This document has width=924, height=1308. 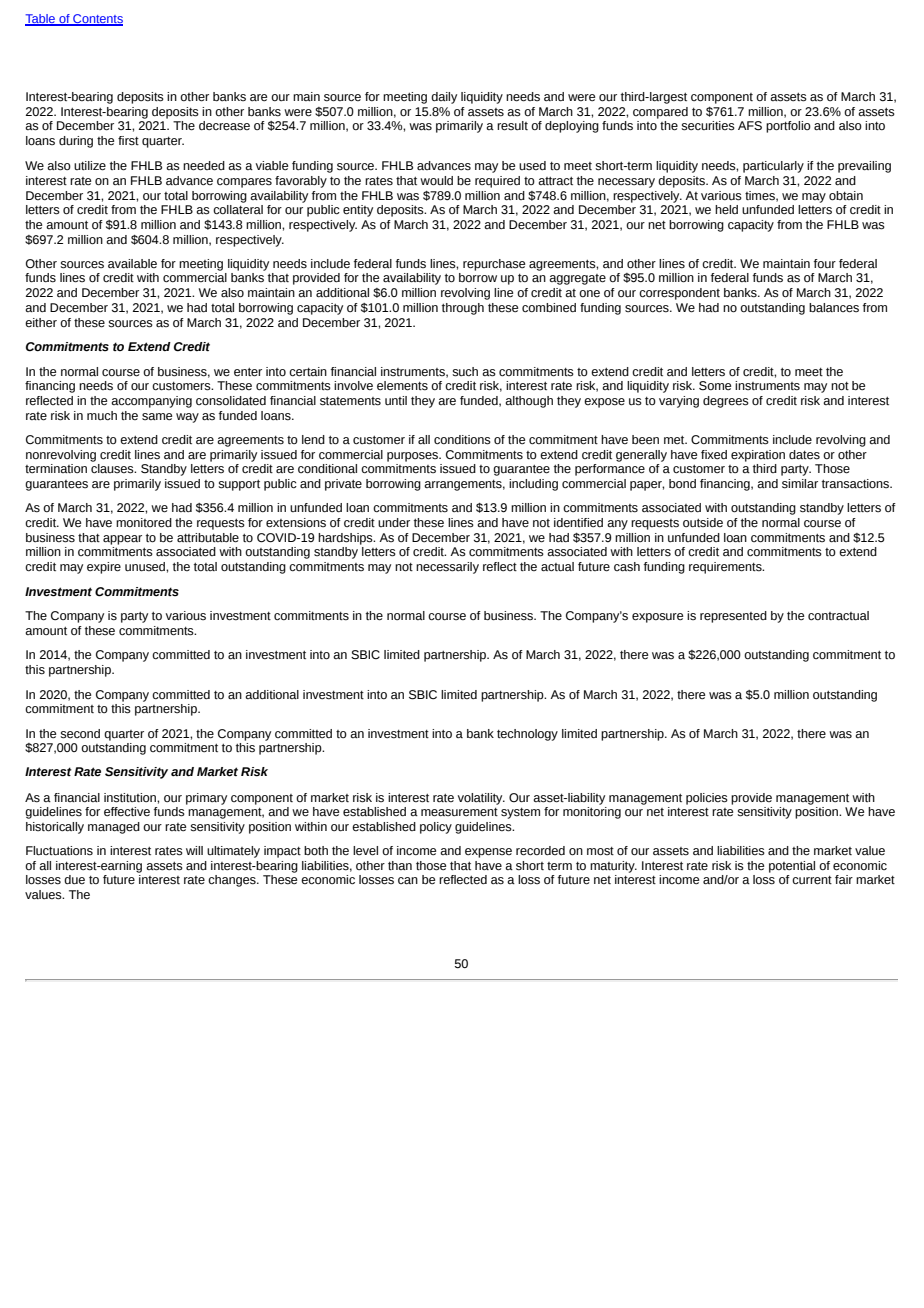 What do you see at coordinates (444, 98) in the document?
I see `daily` at bounding box center [444, 98].
